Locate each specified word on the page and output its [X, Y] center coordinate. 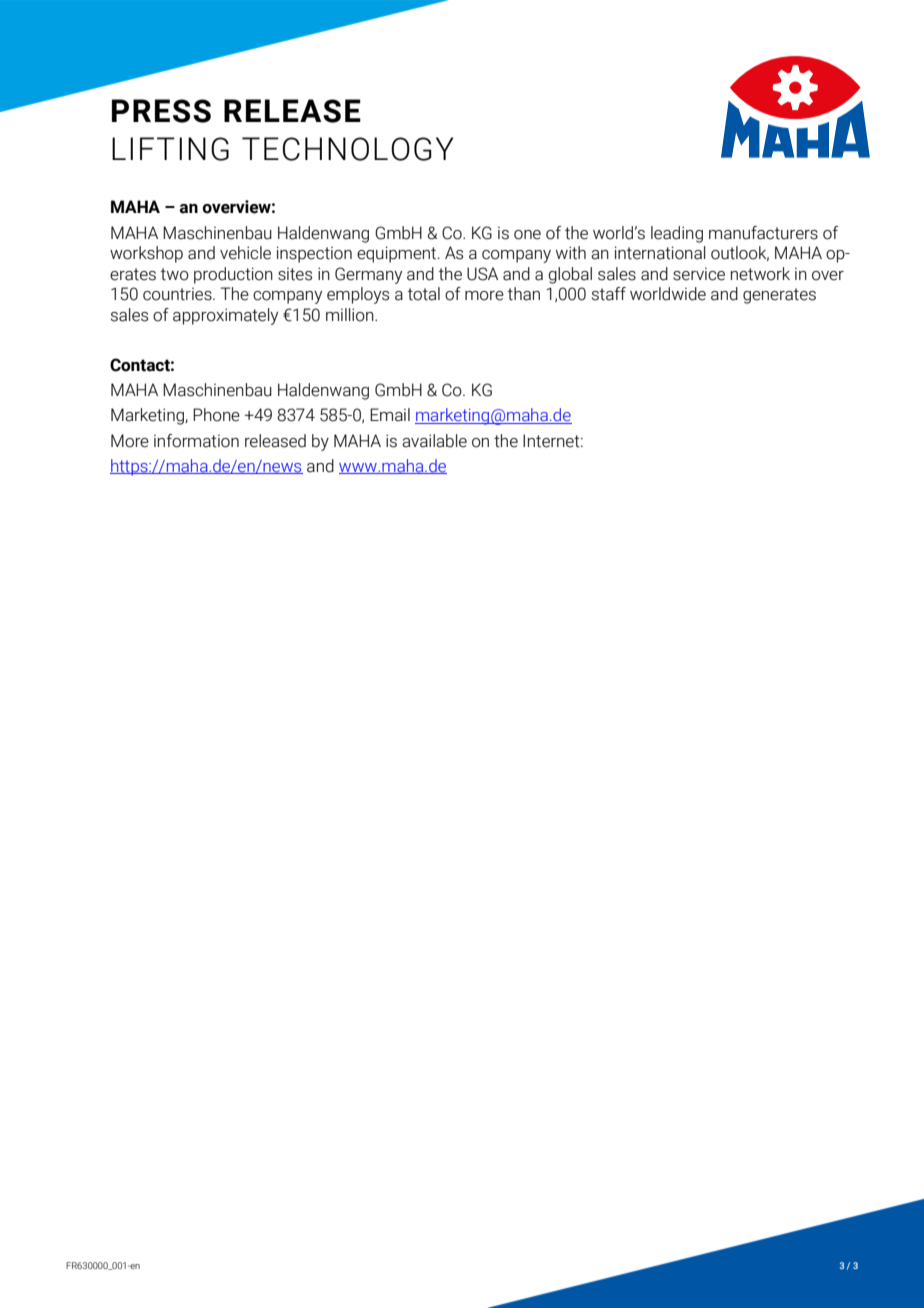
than [524, 294]
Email [390, 415]
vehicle [245, 253]
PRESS [161, 111]
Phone [216, 415]
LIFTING [170, 149]
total [424, 294]
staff [609, 294]
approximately [225, 316]
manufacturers [763, 233]
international [660, 253]
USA [482, 274]
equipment [398, 254]
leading [677, 234]
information [196, 441]
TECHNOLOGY [347, 149]
